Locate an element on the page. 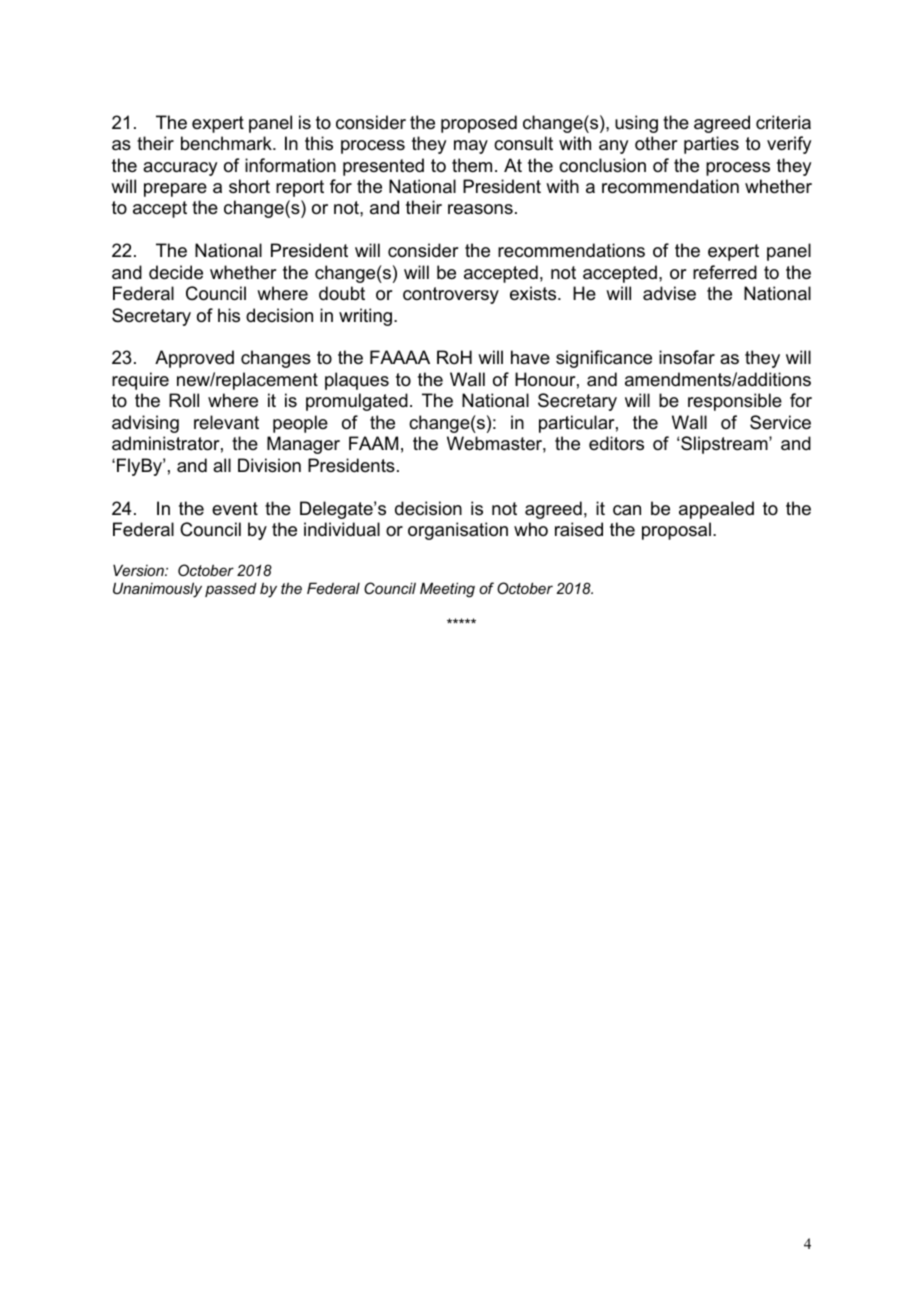  insofar is located at coordinates (687, 357).
